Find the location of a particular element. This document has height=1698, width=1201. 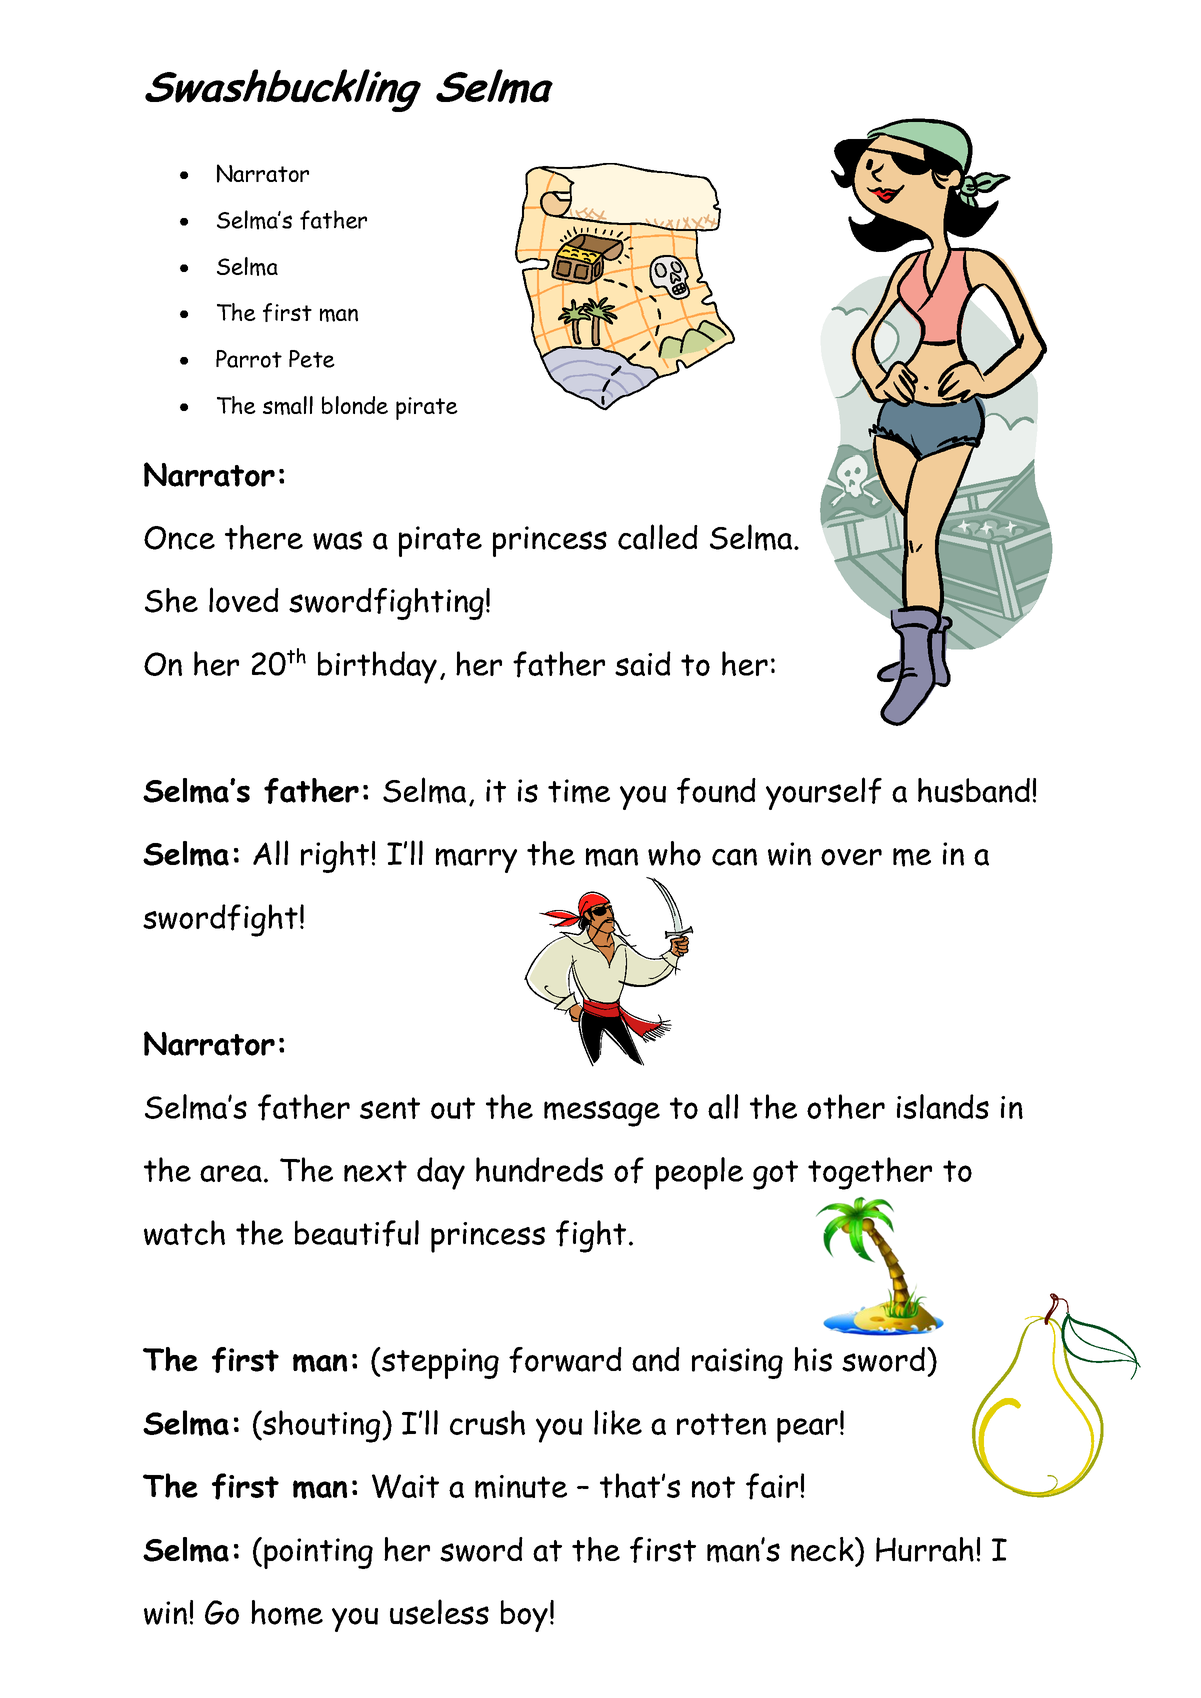

called is located at coordinates (658, 537).
